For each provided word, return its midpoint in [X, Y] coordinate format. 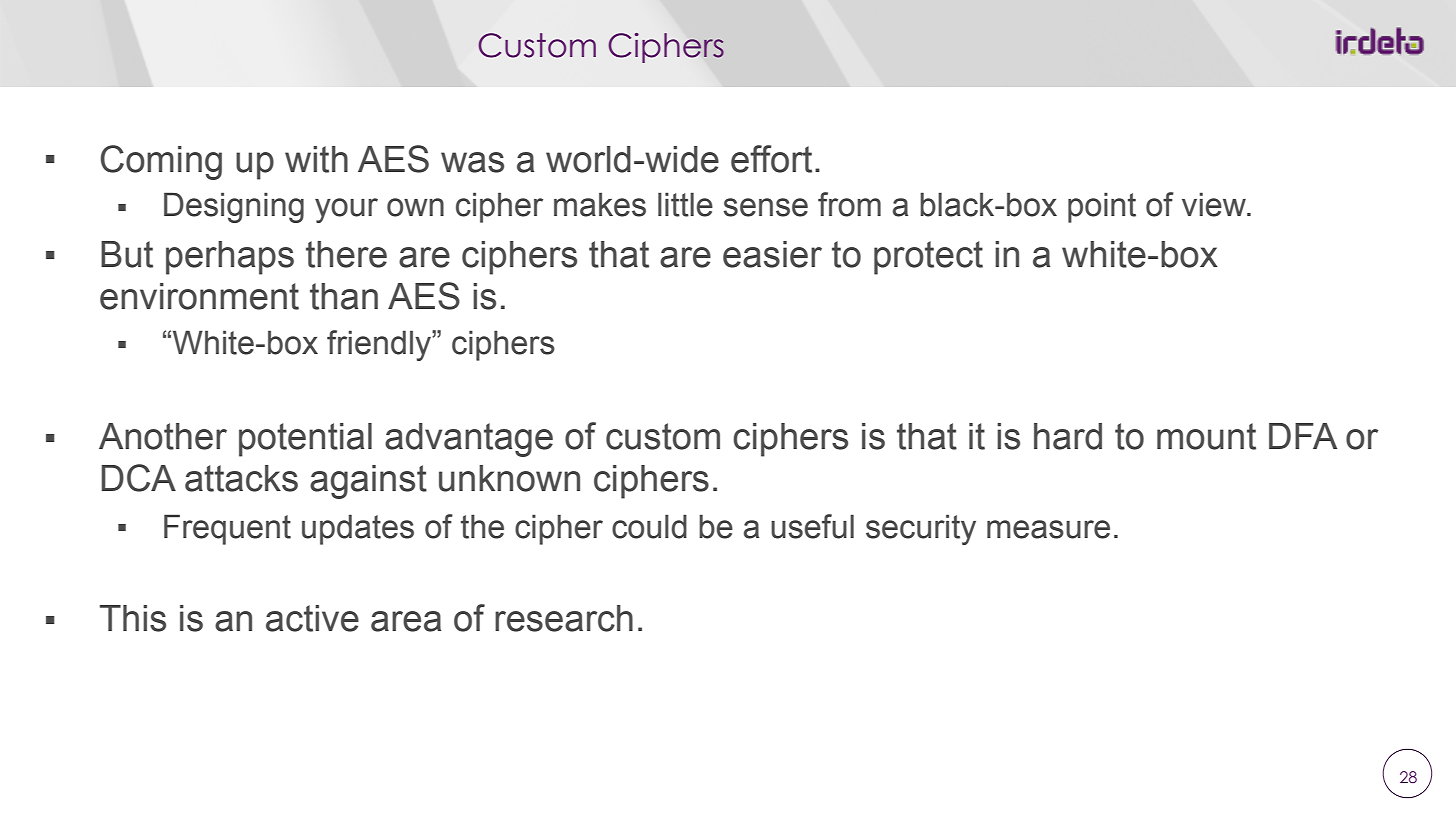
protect [928, 258]
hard [1068, 436]
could [649, 526]
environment [199, 296]
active [312, 618]
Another [163, 436]
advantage [469, 440]
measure [1048, 529]
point [1102, 207]
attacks [241, 478]
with [316, 159]
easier [772, 254]
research [564, 618]
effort [771, 159]
